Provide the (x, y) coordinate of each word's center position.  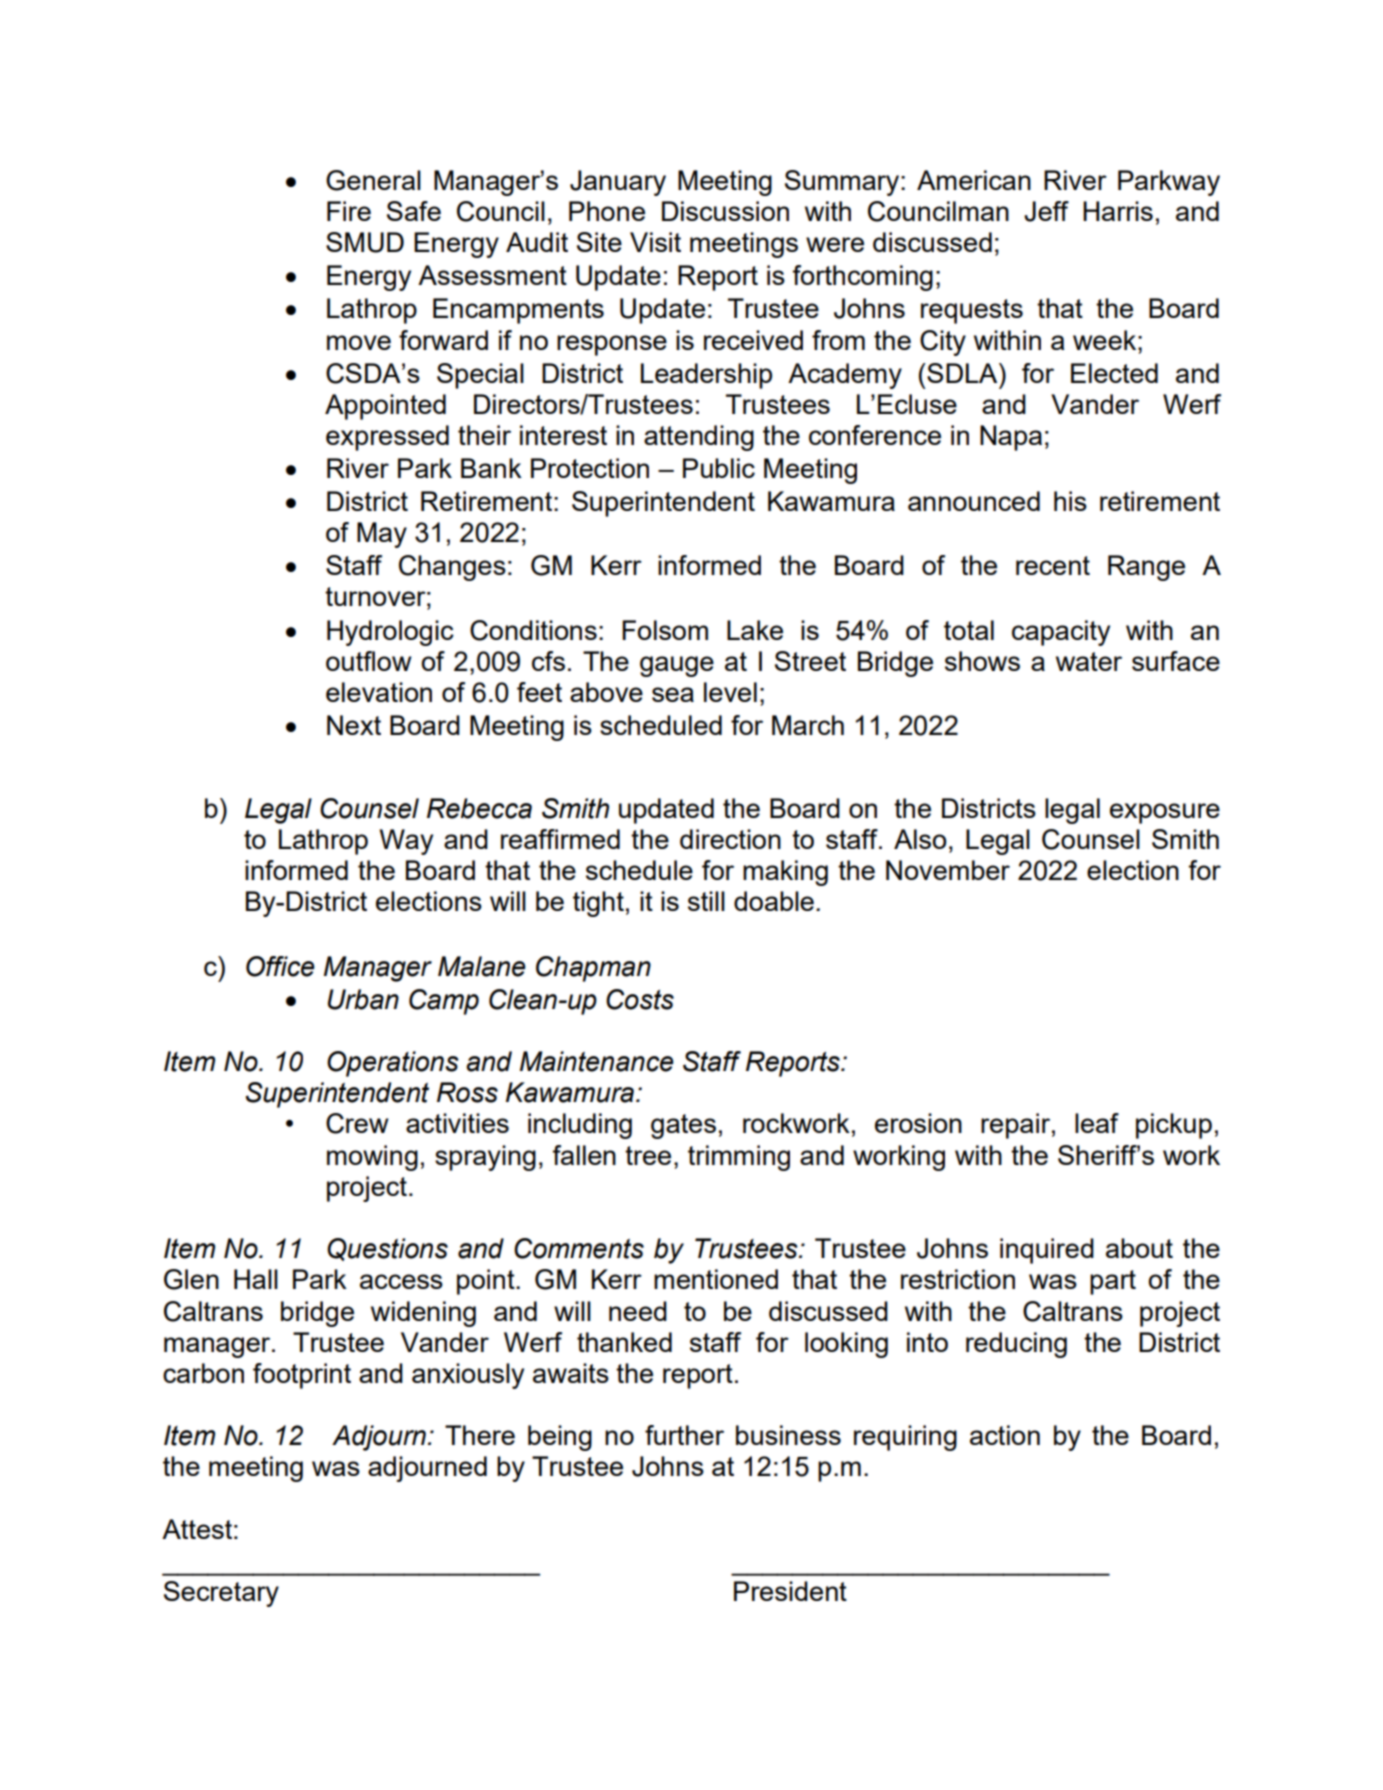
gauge (677, 666)
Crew (357, 1123)
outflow (369, 661)
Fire (349, 211)
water (1089, 661)
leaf (1097, 1123)
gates (683, 1126)
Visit (655, 242)
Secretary (221, 1594)
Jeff (1046, 211)
